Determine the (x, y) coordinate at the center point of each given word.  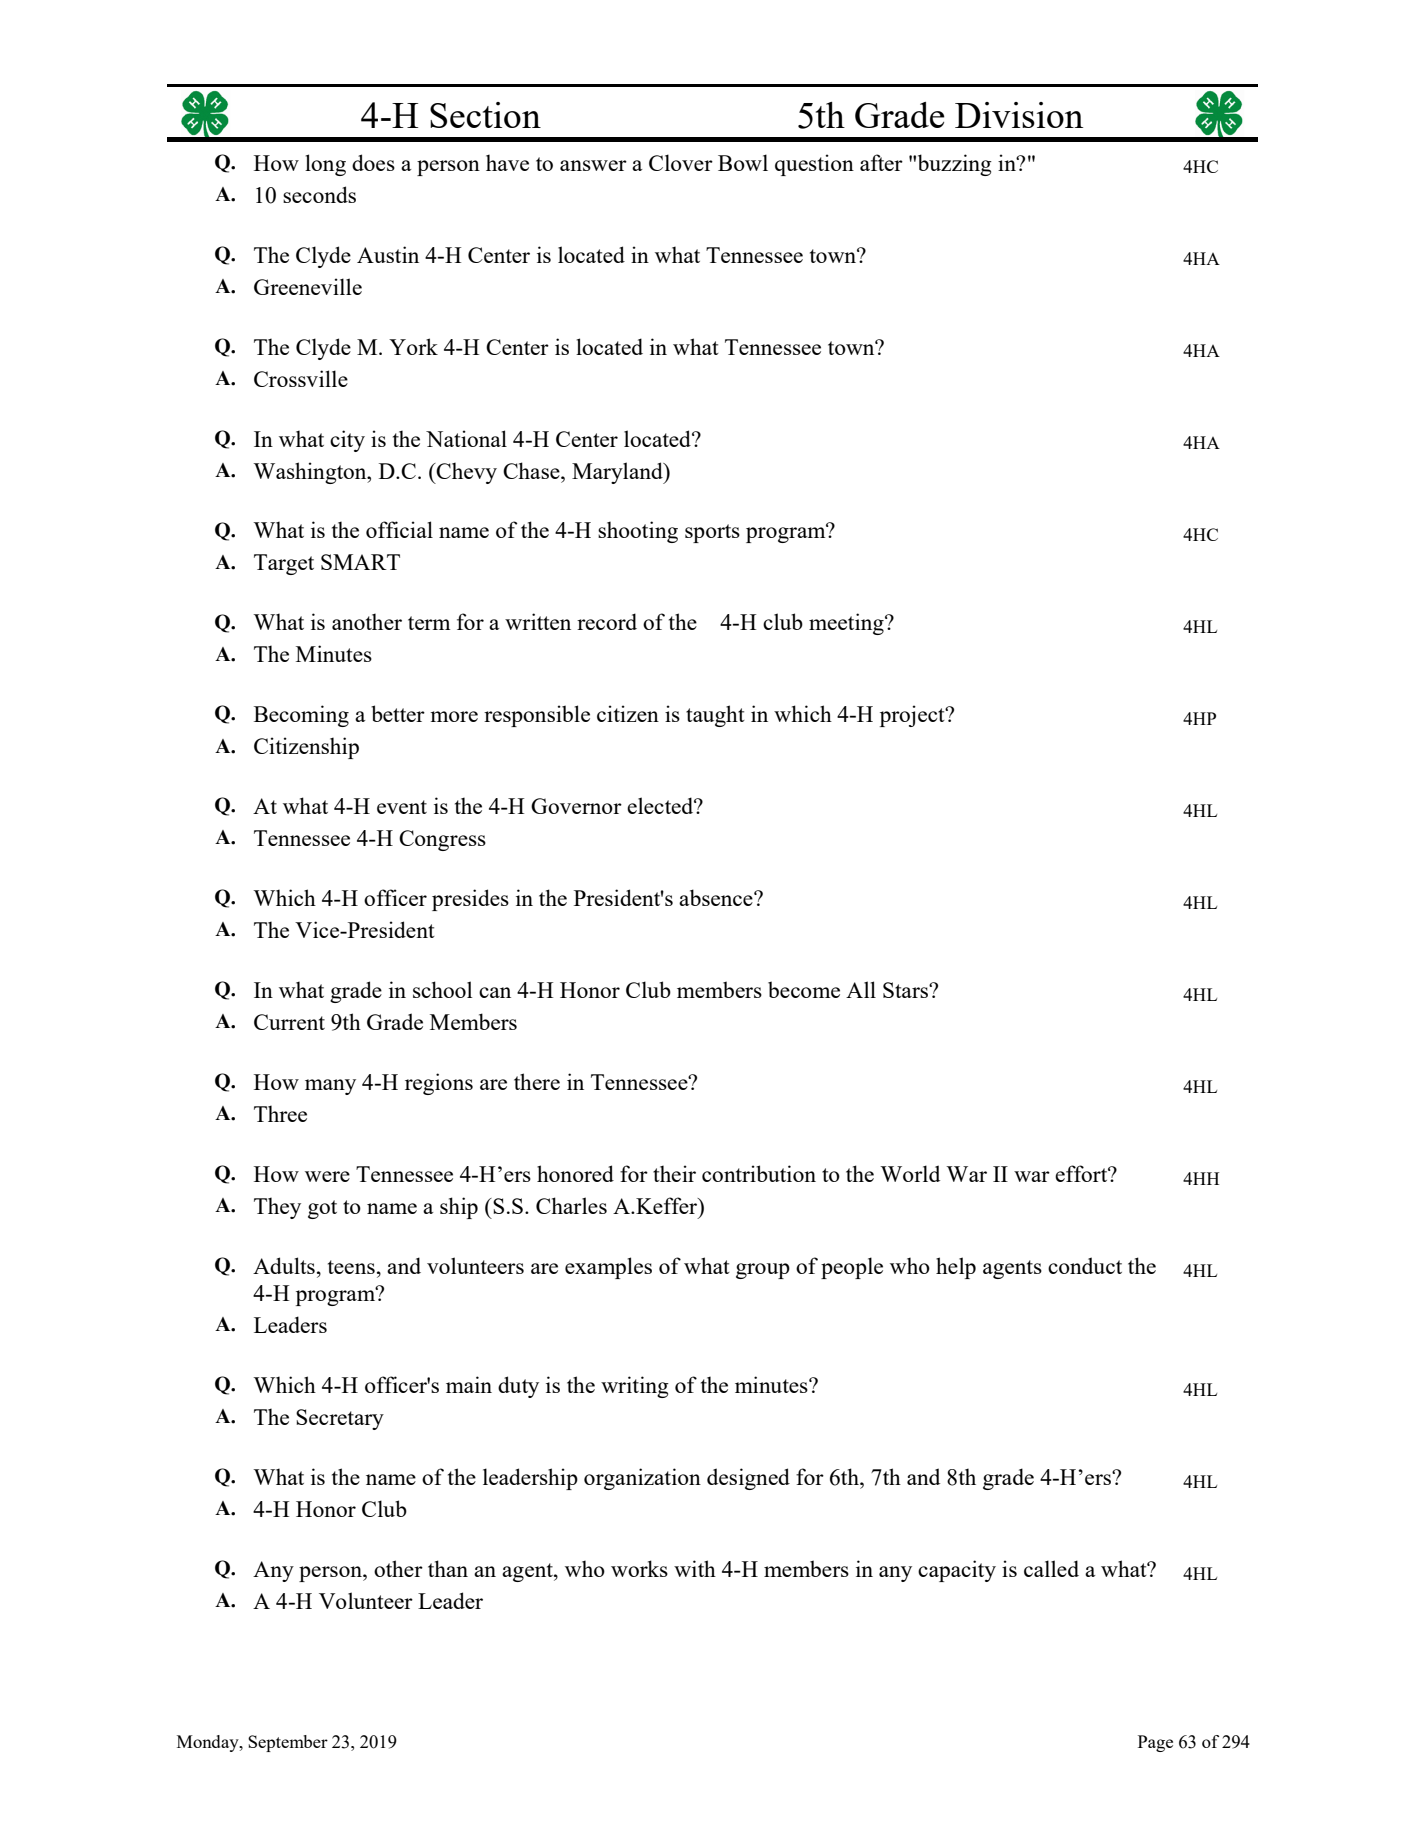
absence (717, 897)
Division (1019, 115)
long (325, 165)
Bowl (743, 162)
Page (1155, 1743)
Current (289, 1022)
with (695, 1568)
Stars (906, 990)
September (288, 1743)
